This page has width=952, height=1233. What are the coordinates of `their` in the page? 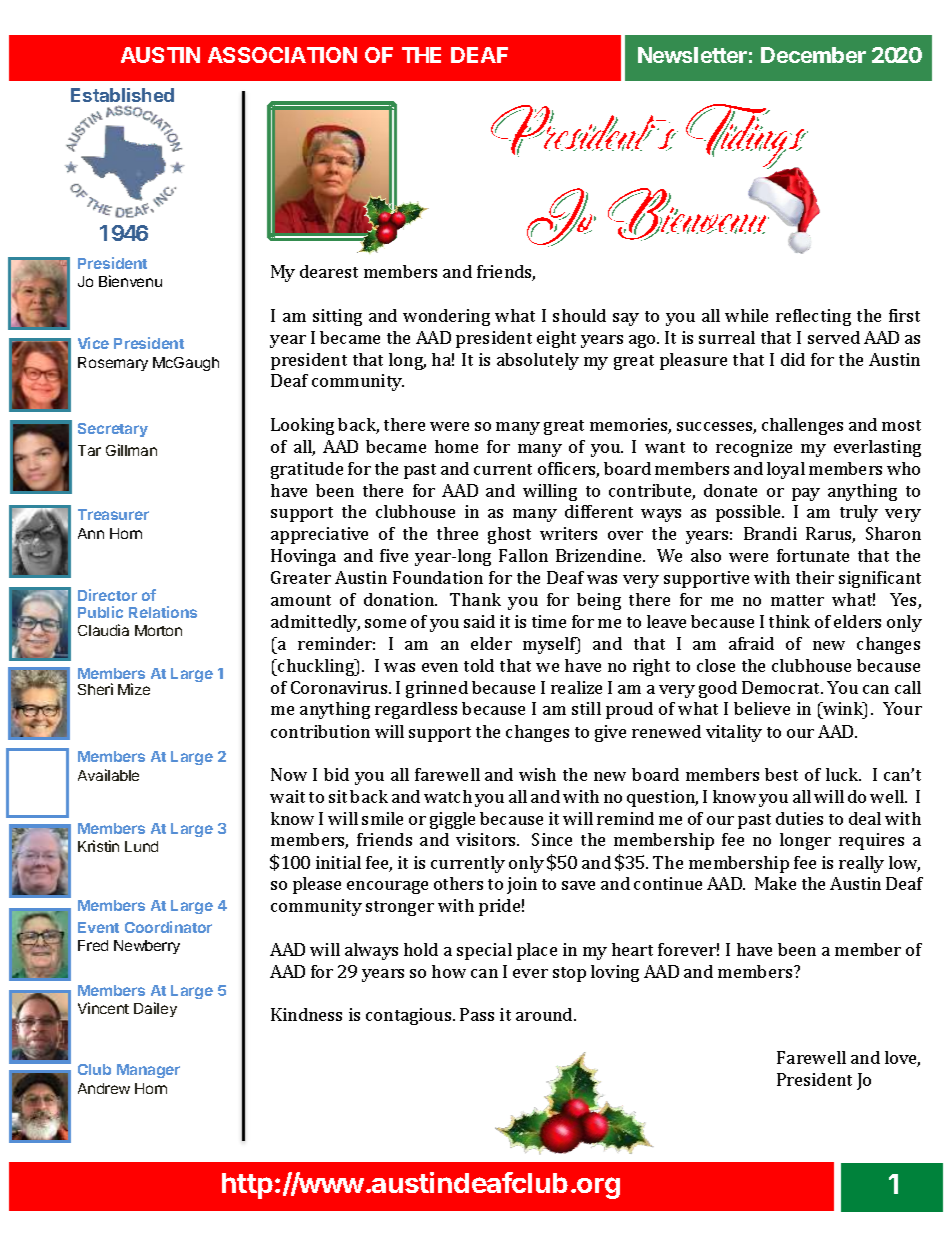 It's located at (815, 577).
